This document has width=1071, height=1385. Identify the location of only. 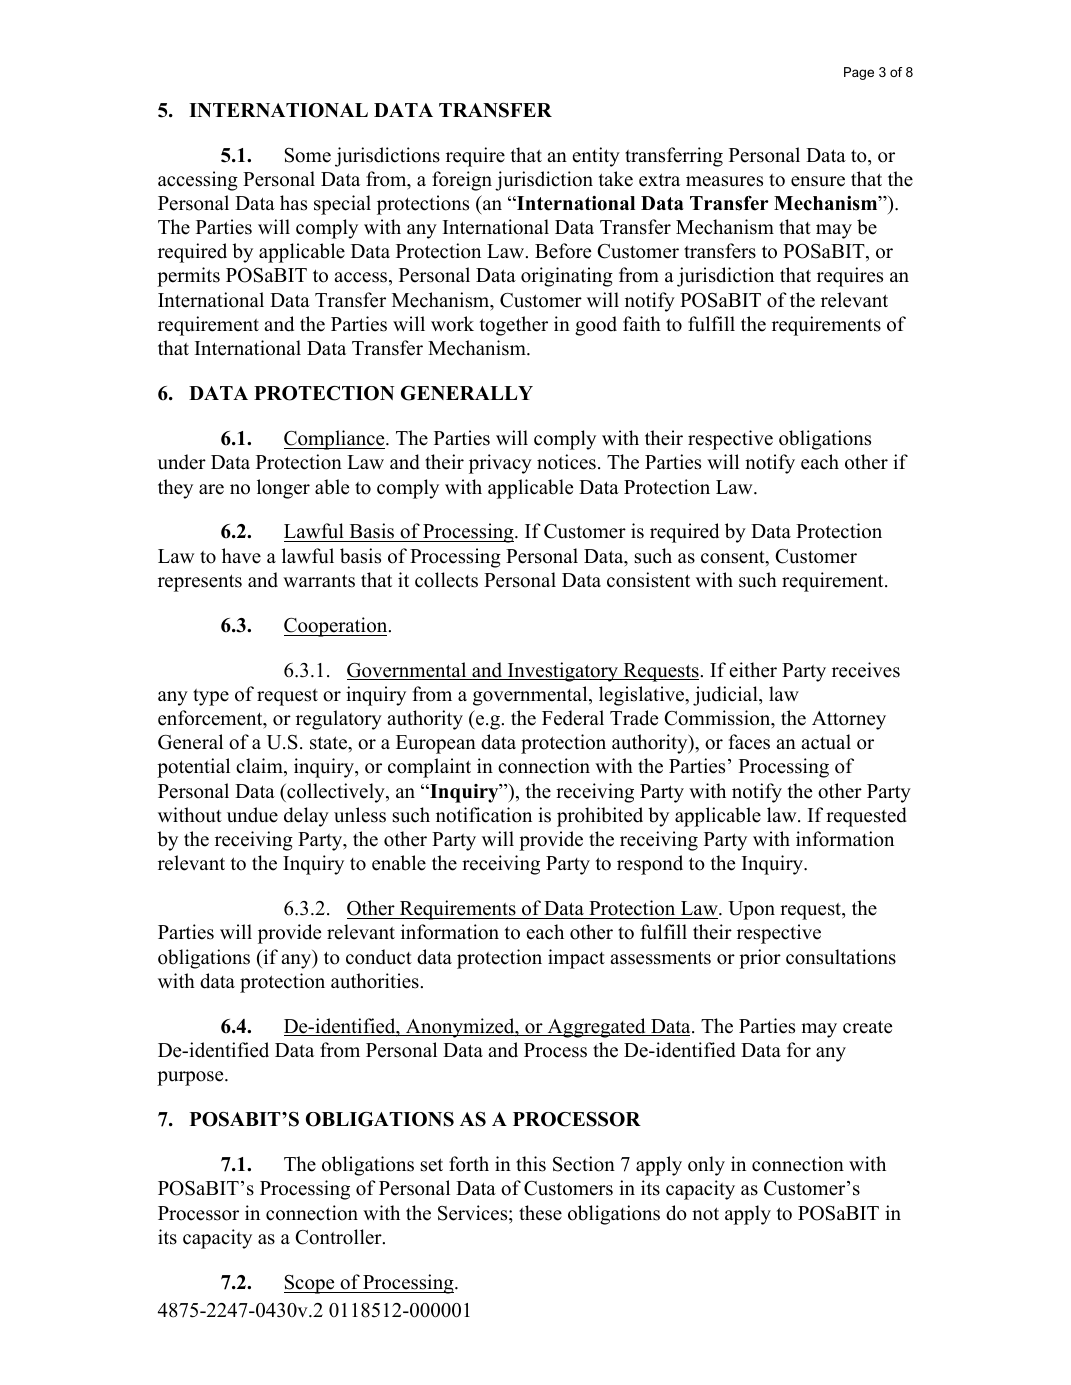
(706, 1166).
